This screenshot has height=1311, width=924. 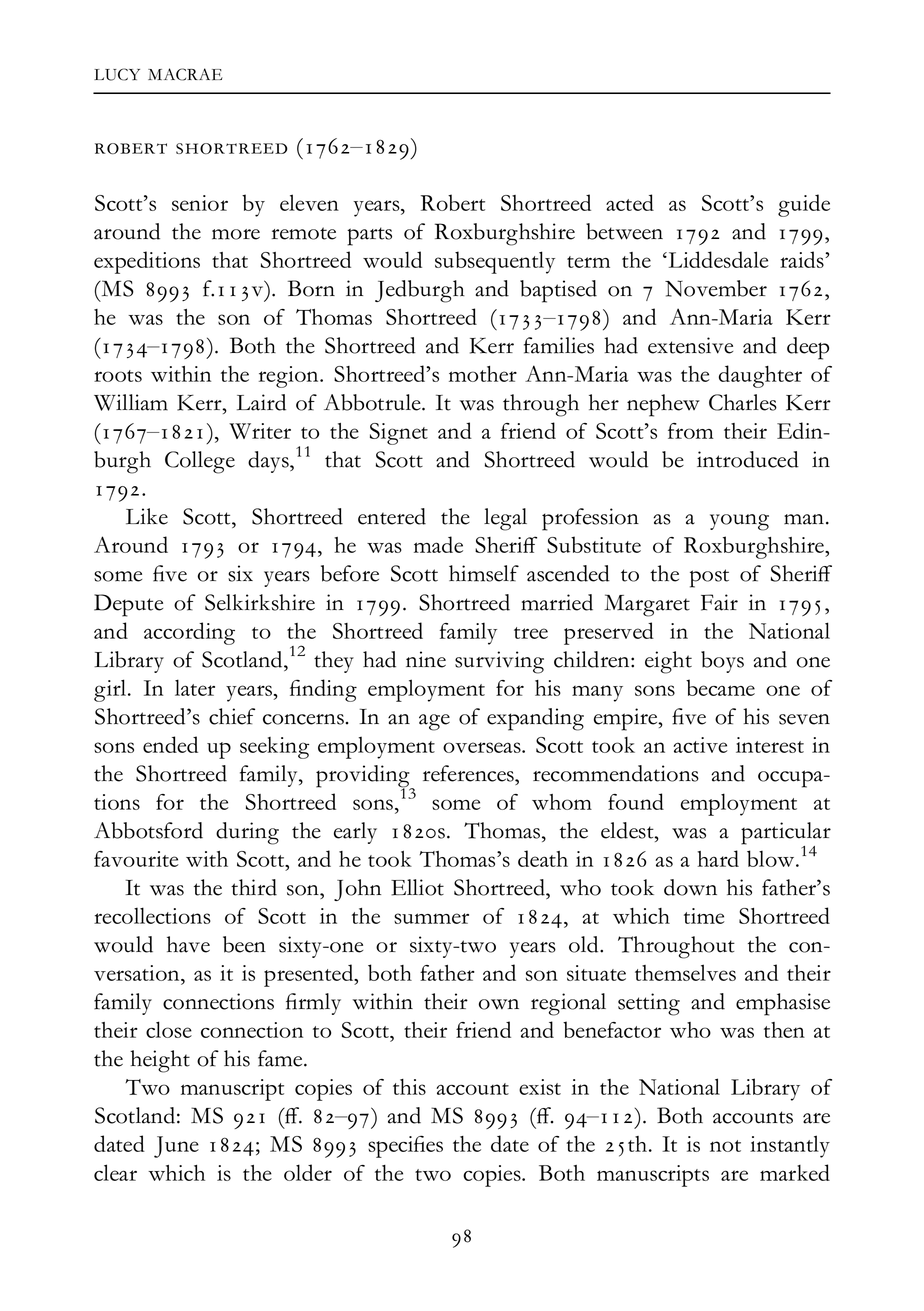 I want to click on not, so click(x=725, y=1146).
